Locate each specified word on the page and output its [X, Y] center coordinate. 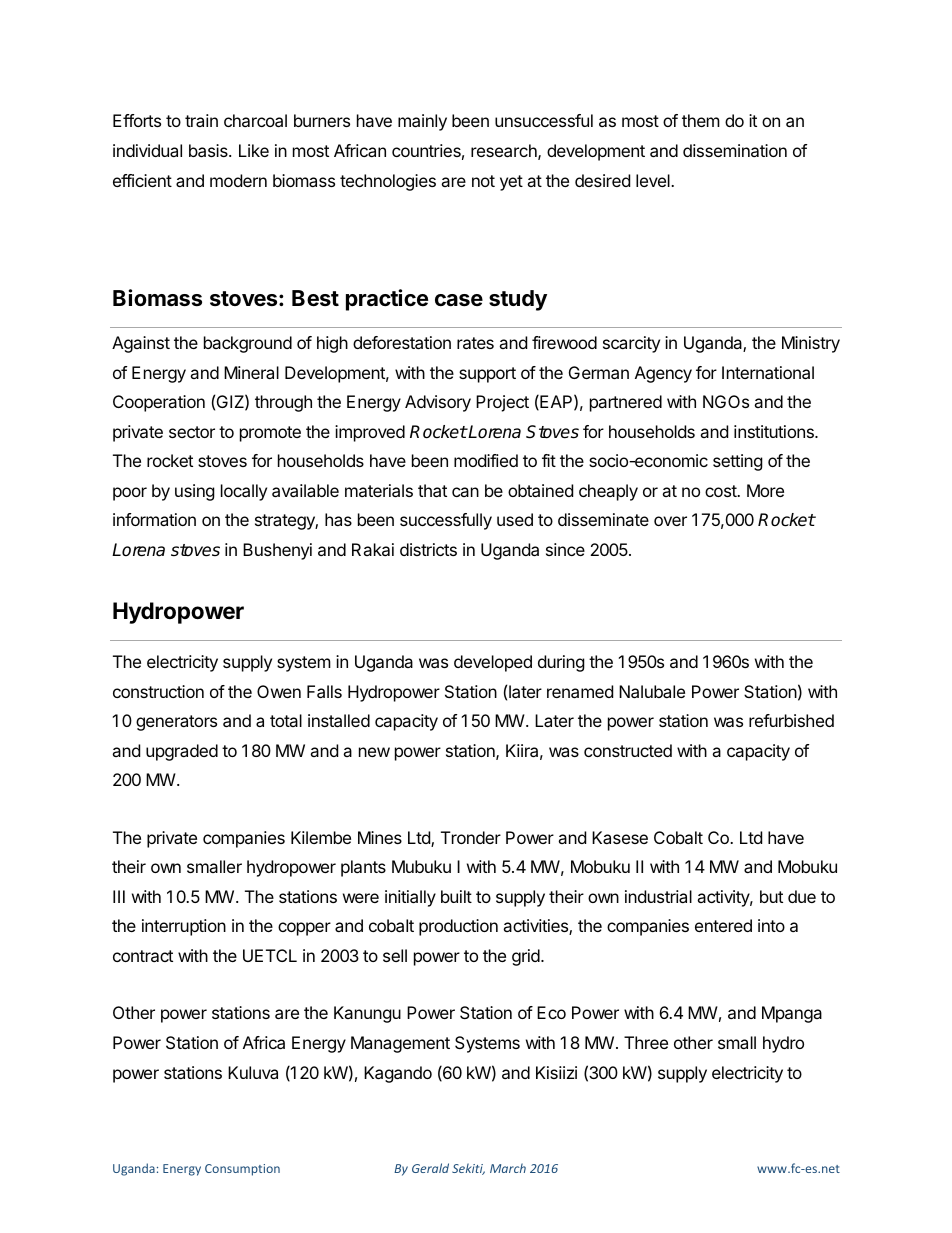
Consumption [242, 1170]
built [456, 896]
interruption [184, 927]
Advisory [438, 403]
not [483, 181]
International [768, 372]
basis [209, 150]
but [771, 896]
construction [158, 691]
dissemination [735, 150]
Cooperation [159, 403]
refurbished [791, 720]
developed [493, 663]
